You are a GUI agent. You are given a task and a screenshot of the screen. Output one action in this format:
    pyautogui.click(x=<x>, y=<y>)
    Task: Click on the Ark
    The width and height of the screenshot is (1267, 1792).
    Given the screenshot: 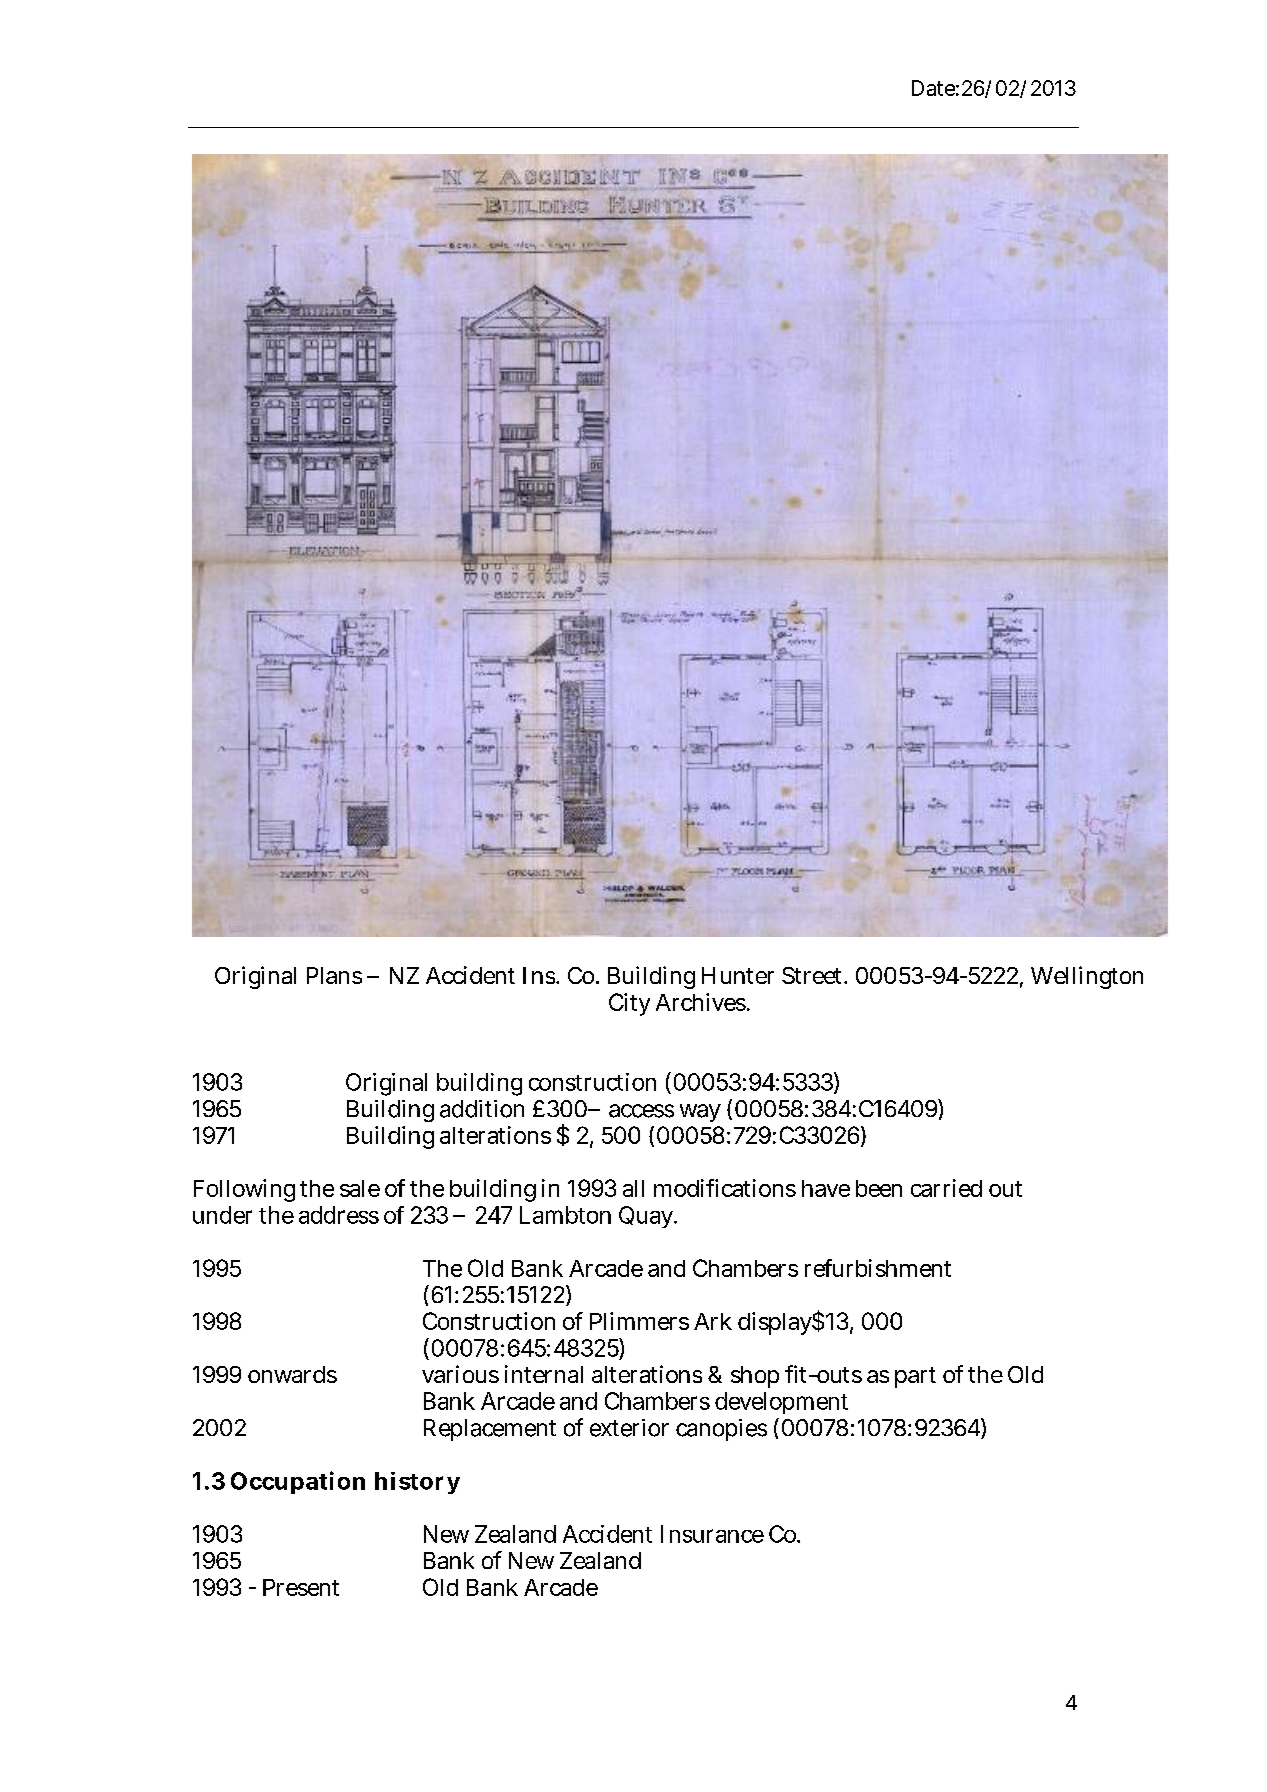 What is the action you would take?
    pyautogui.click(x=713, y=1321)
